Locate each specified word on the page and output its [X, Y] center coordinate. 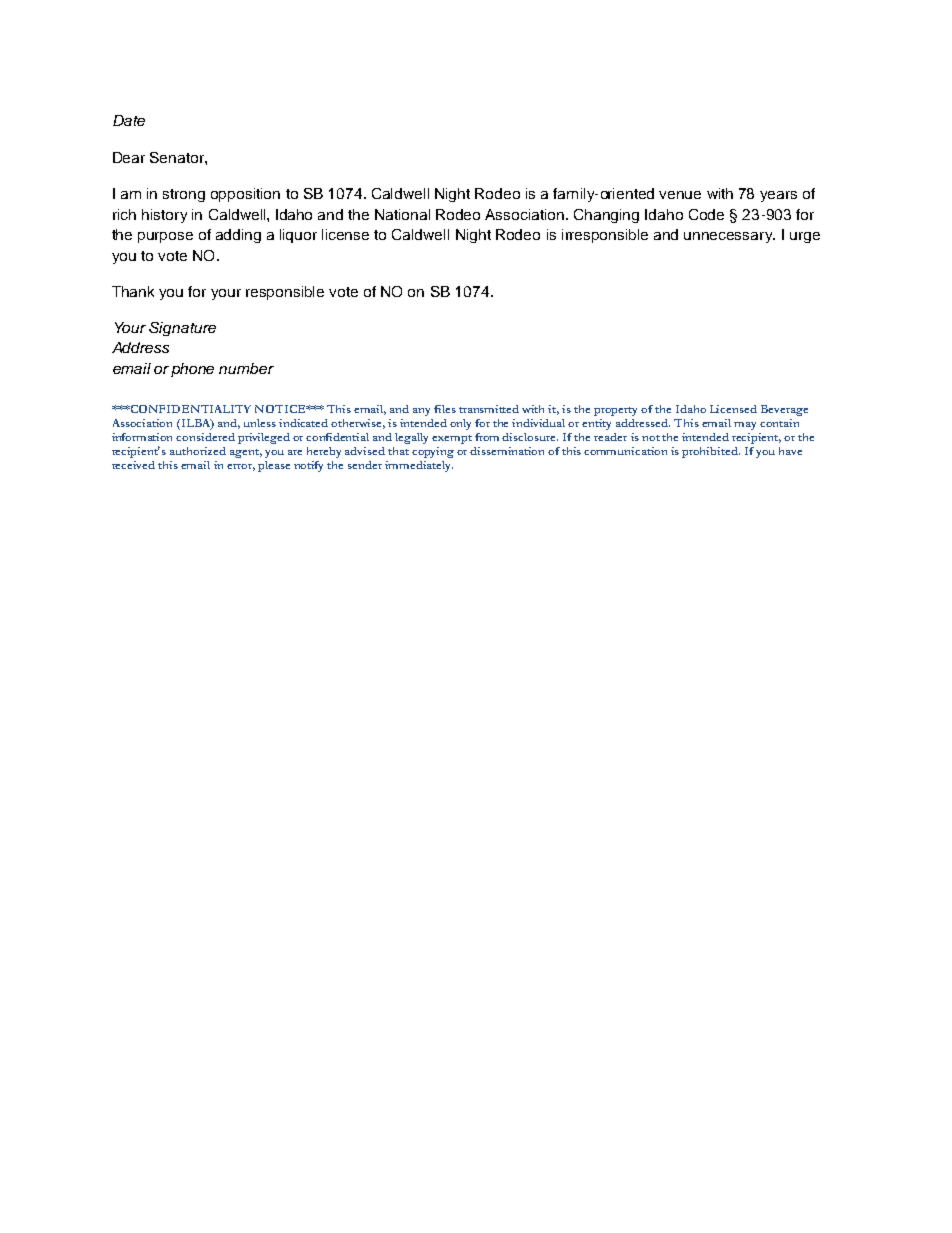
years [778, 196]
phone [192, 370]
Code [706, 214]
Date [129, 120]
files [445, 409]
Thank [133, 291]
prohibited [711, 452]
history [164, 216]
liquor [298, 236]
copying [433, 452]
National [402, 214]
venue [680, 195]
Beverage [784, 410]
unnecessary [729, 237]
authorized [198, 451]
